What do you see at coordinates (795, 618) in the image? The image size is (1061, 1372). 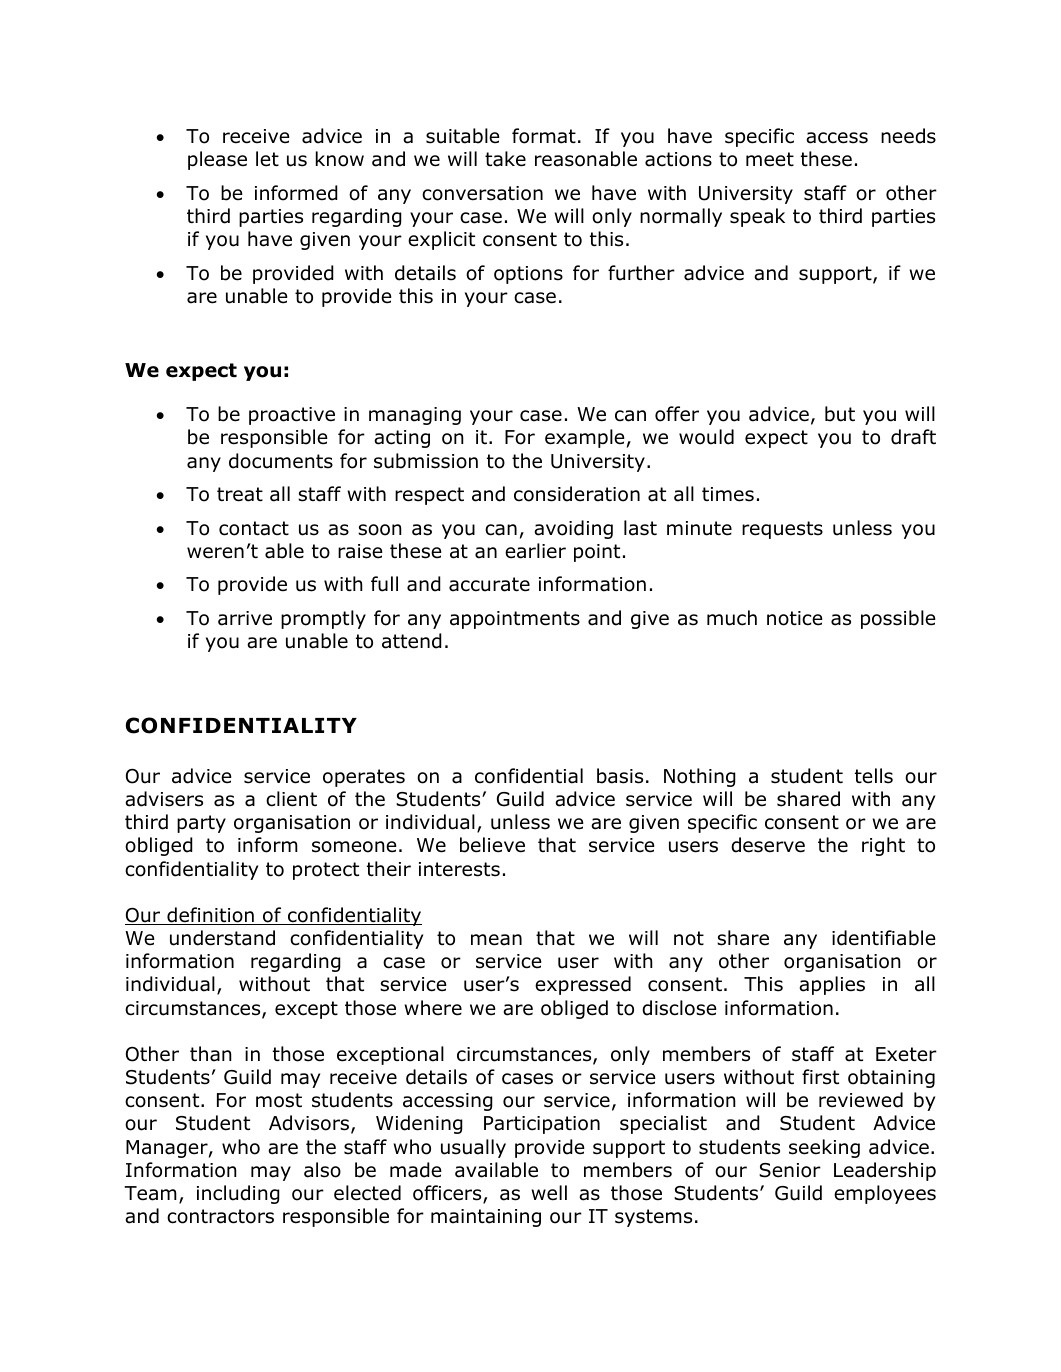 I see `notice` at bounding box center [795, 618].
